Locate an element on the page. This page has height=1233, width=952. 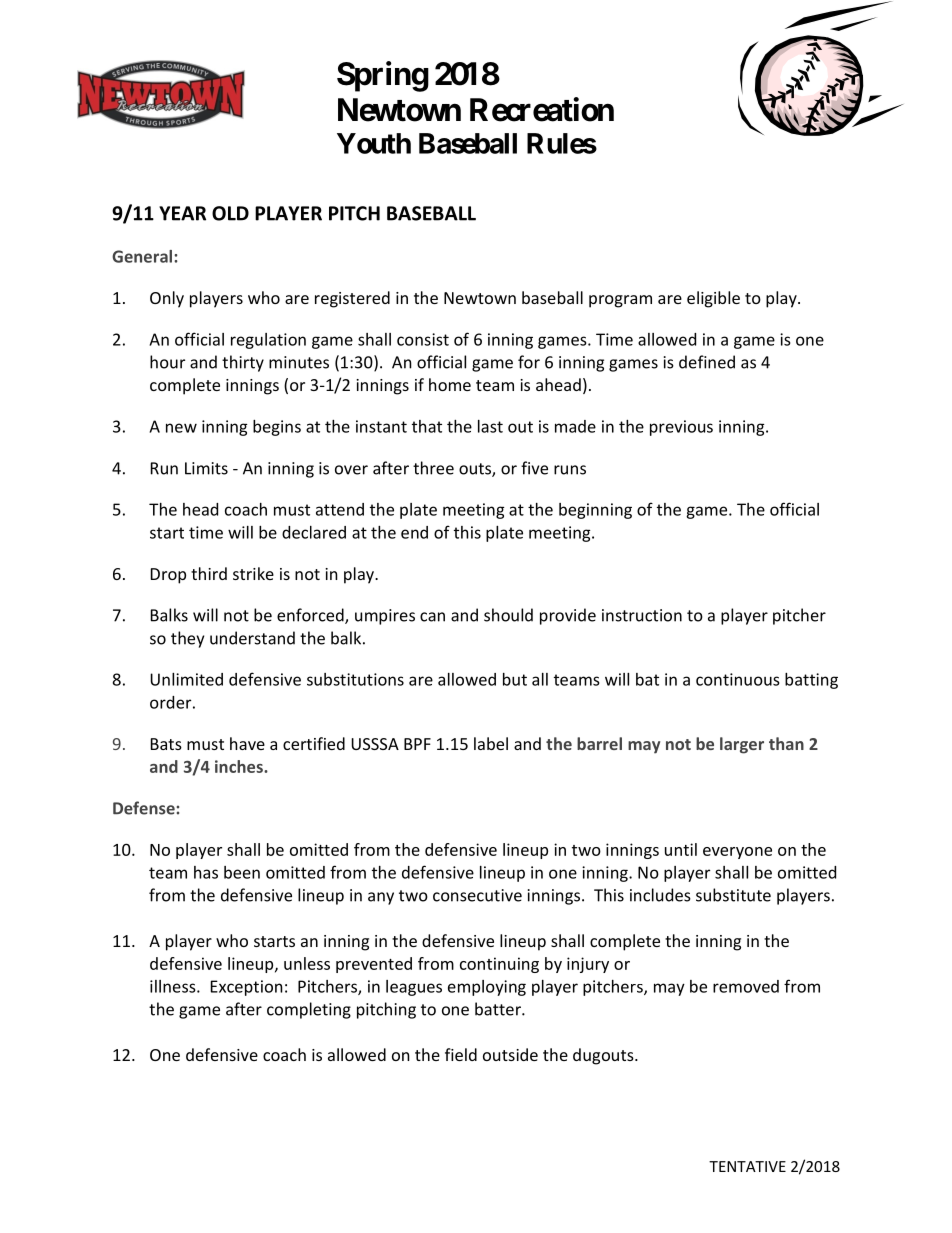
understand is located at coordinates (252, 638).
